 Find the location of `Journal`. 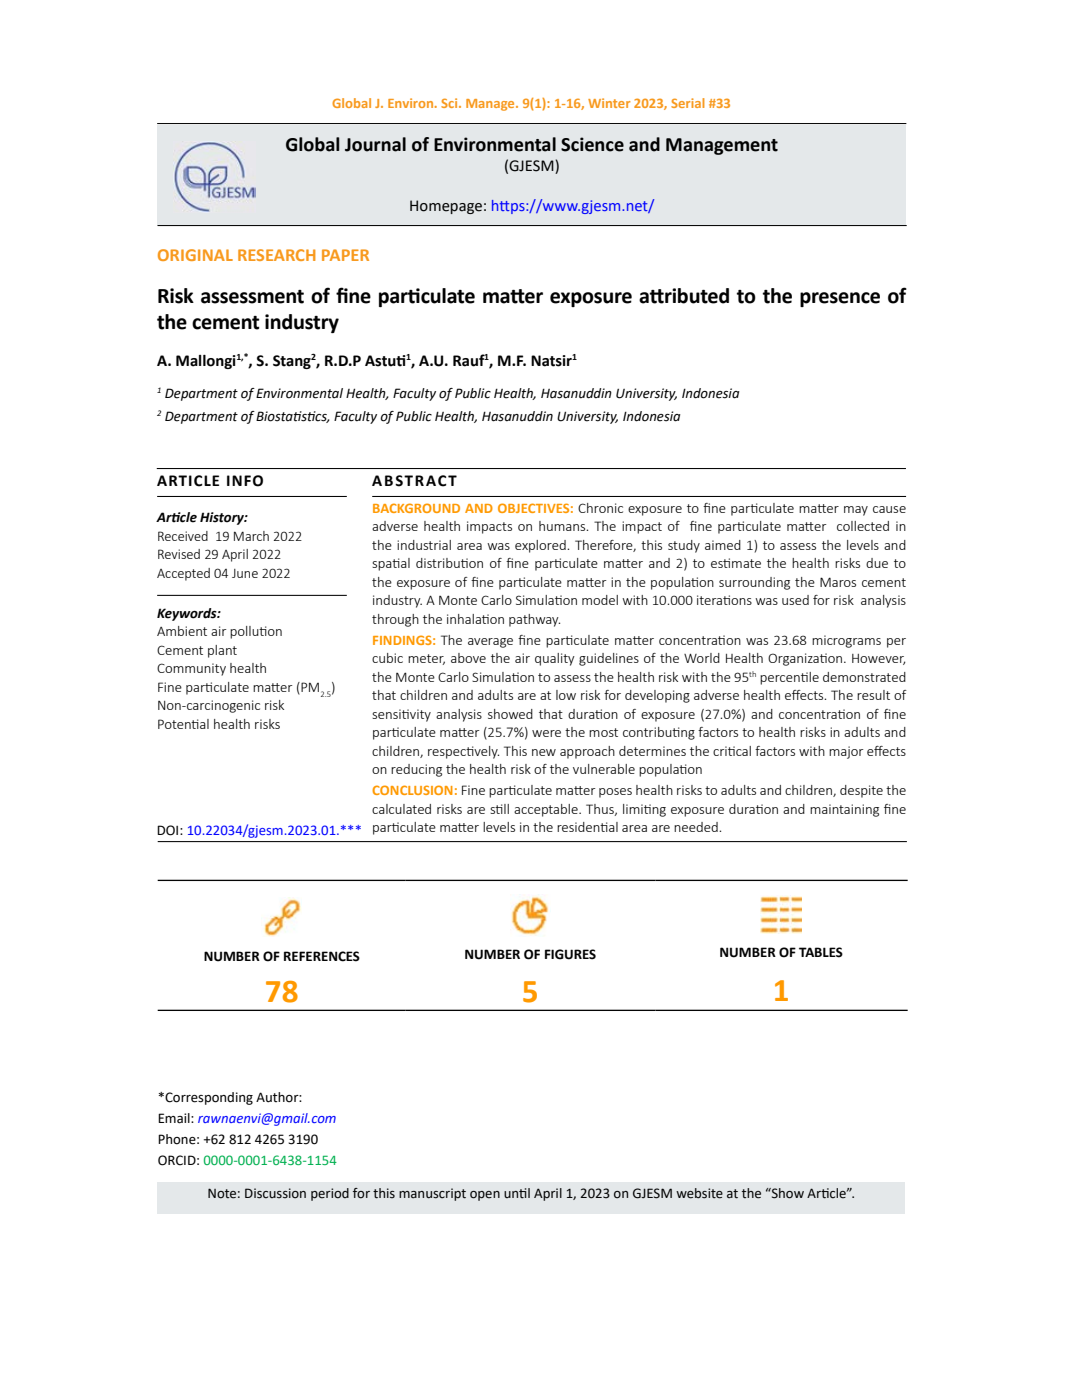

Journal is located at coordinates (375, 144).
